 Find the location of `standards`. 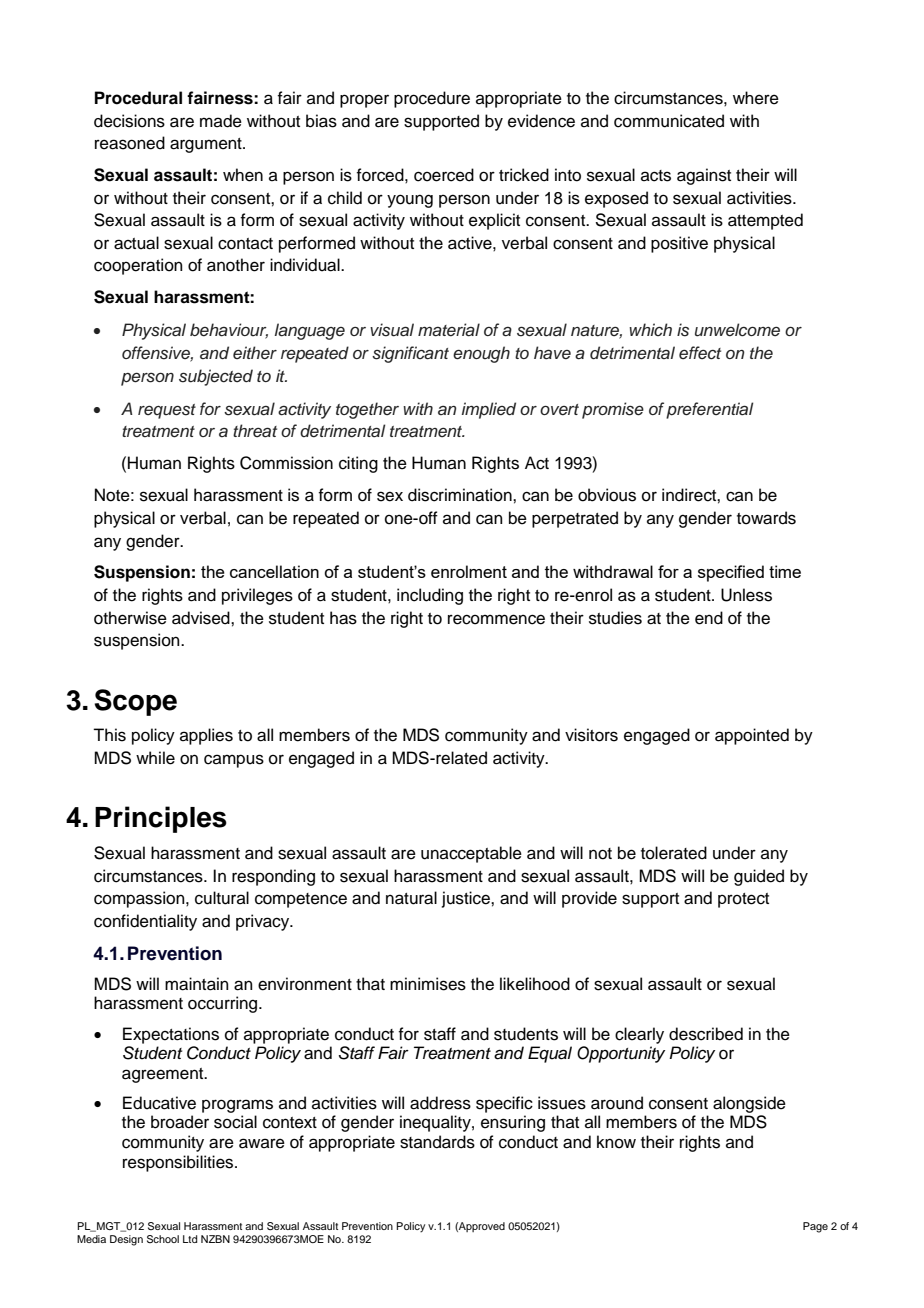

standards is located at coordinates (437, 1142).
